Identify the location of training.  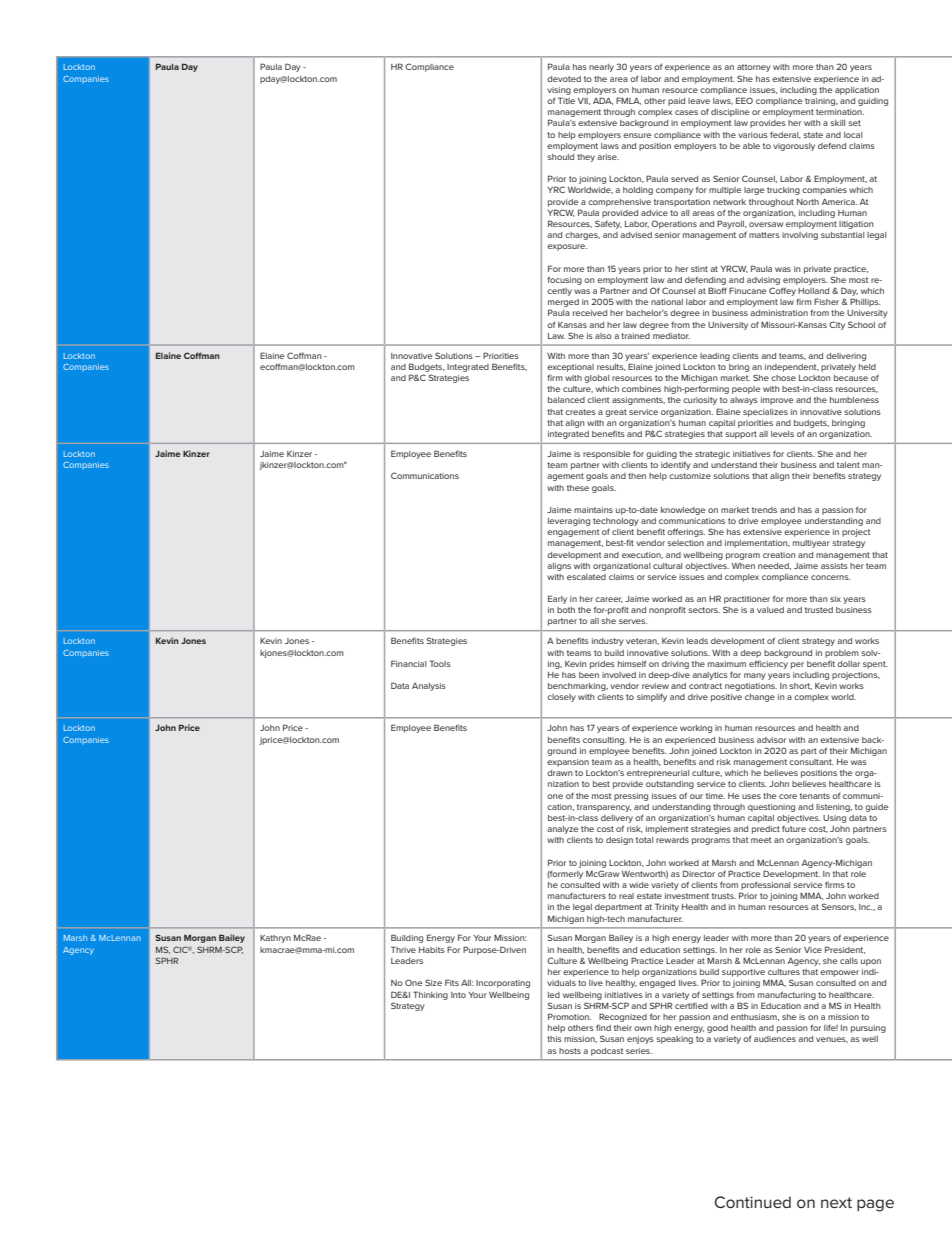
(821, 102).
